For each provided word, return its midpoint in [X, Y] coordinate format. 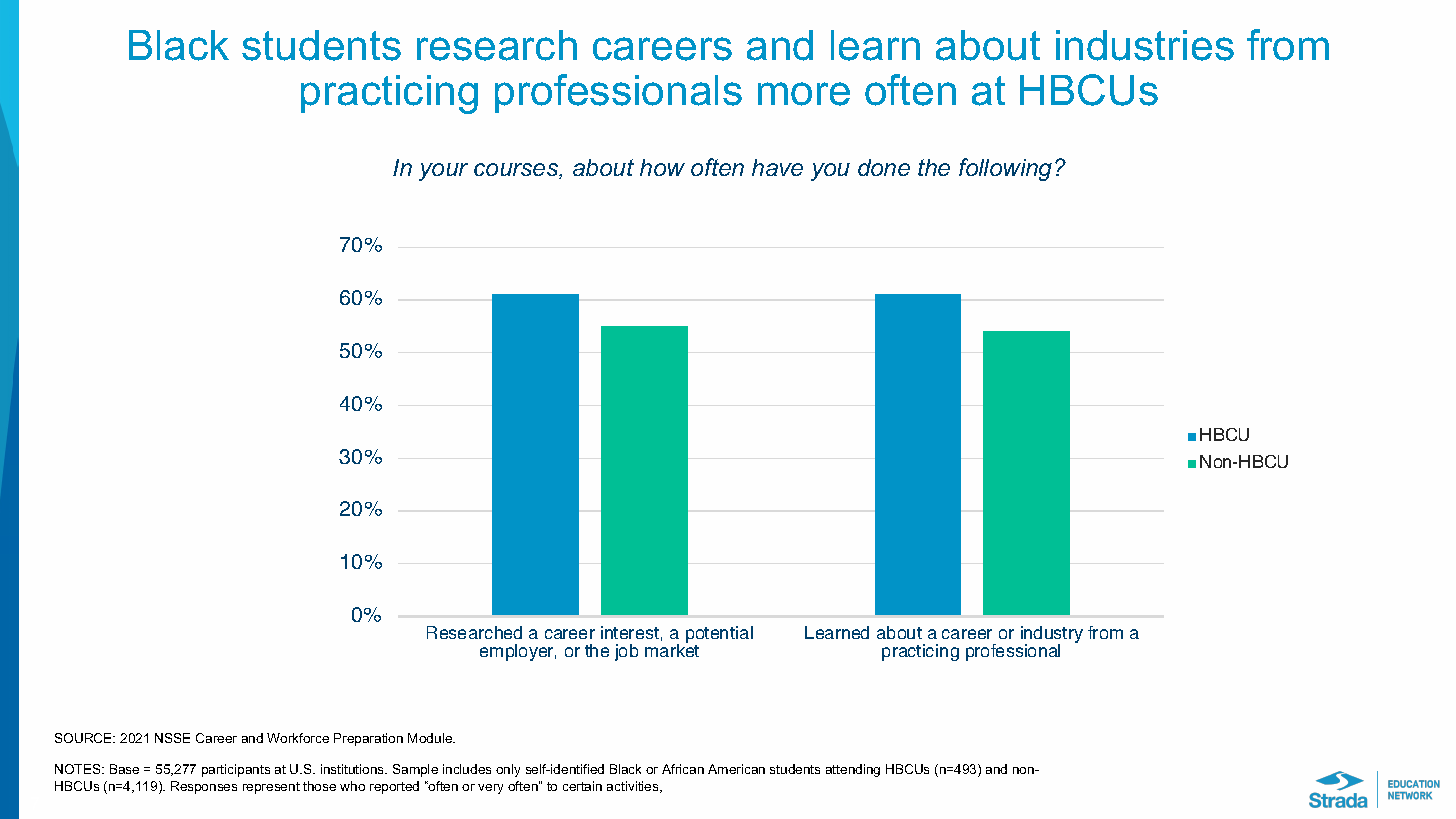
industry [1052, 636]
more [804, 94]
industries [1145, 45]
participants [236, 770]
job [626, 652]
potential [719, 636]
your [443, 172]
